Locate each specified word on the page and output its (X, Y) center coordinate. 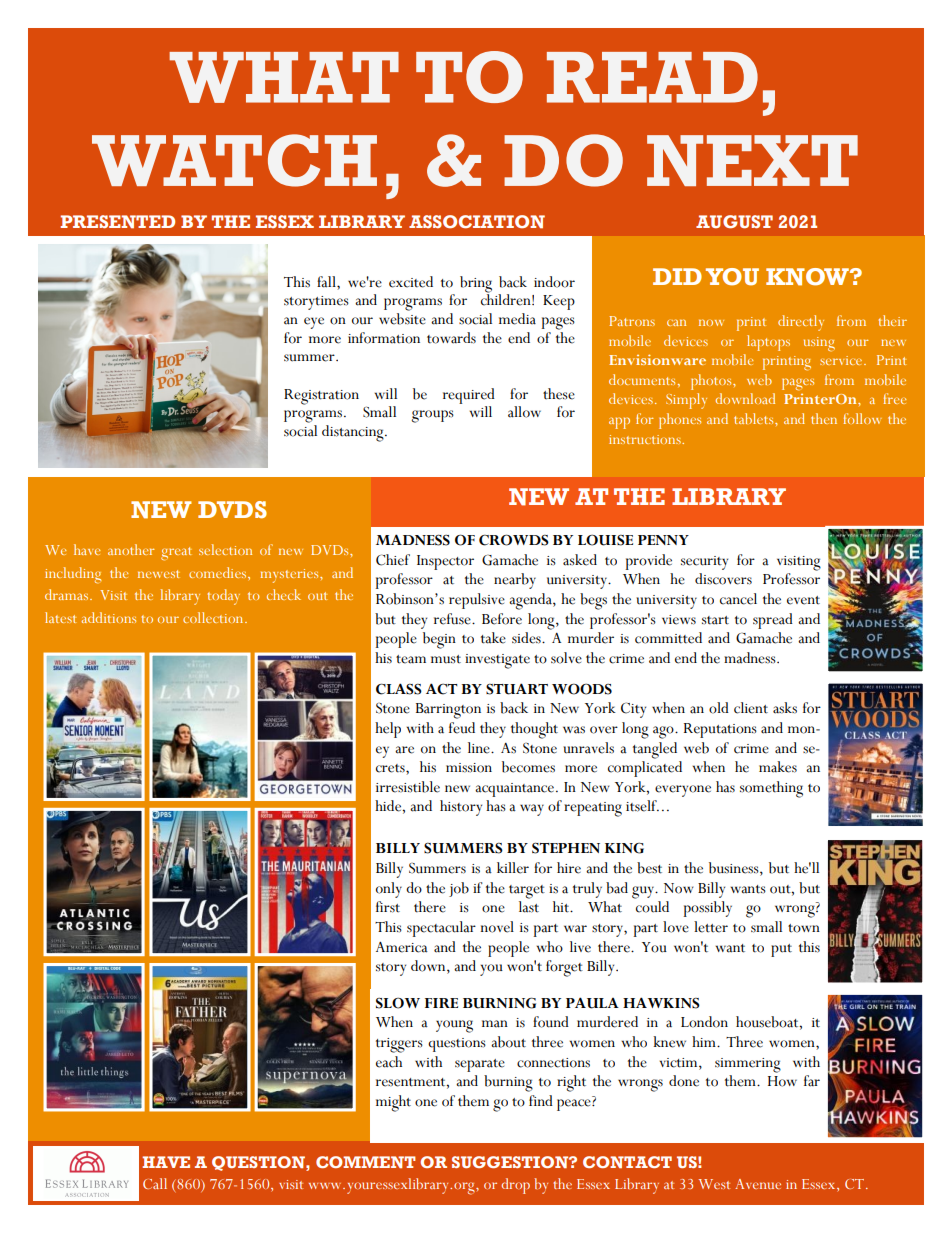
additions (109, 617)
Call (155, 1183)
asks (785, 708)
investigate (497, 661)
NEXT (752, 160)
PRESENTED (118, 222)
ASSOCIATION (477, 222)
